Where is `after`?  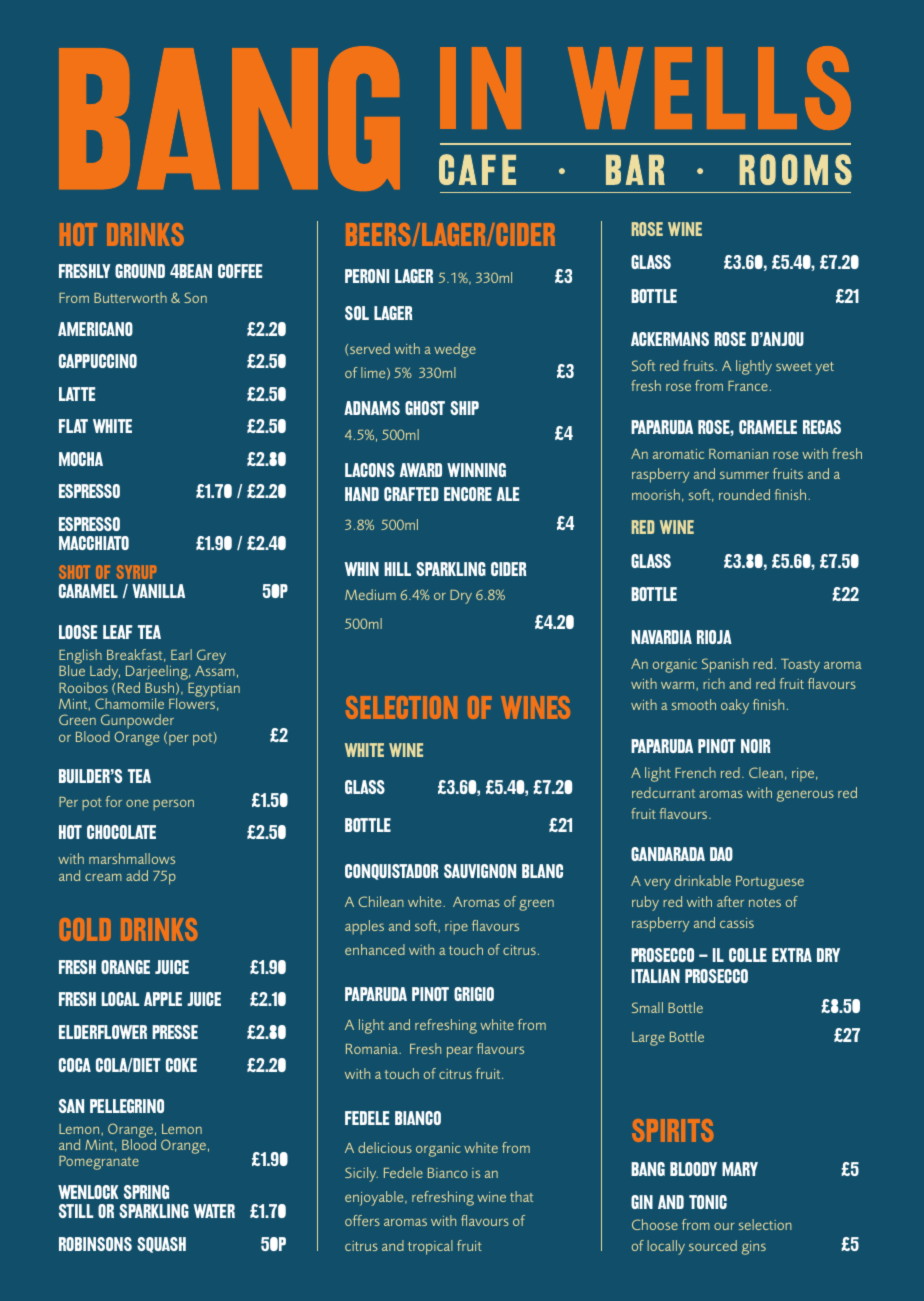 after is located at coordinates (730, 901).
